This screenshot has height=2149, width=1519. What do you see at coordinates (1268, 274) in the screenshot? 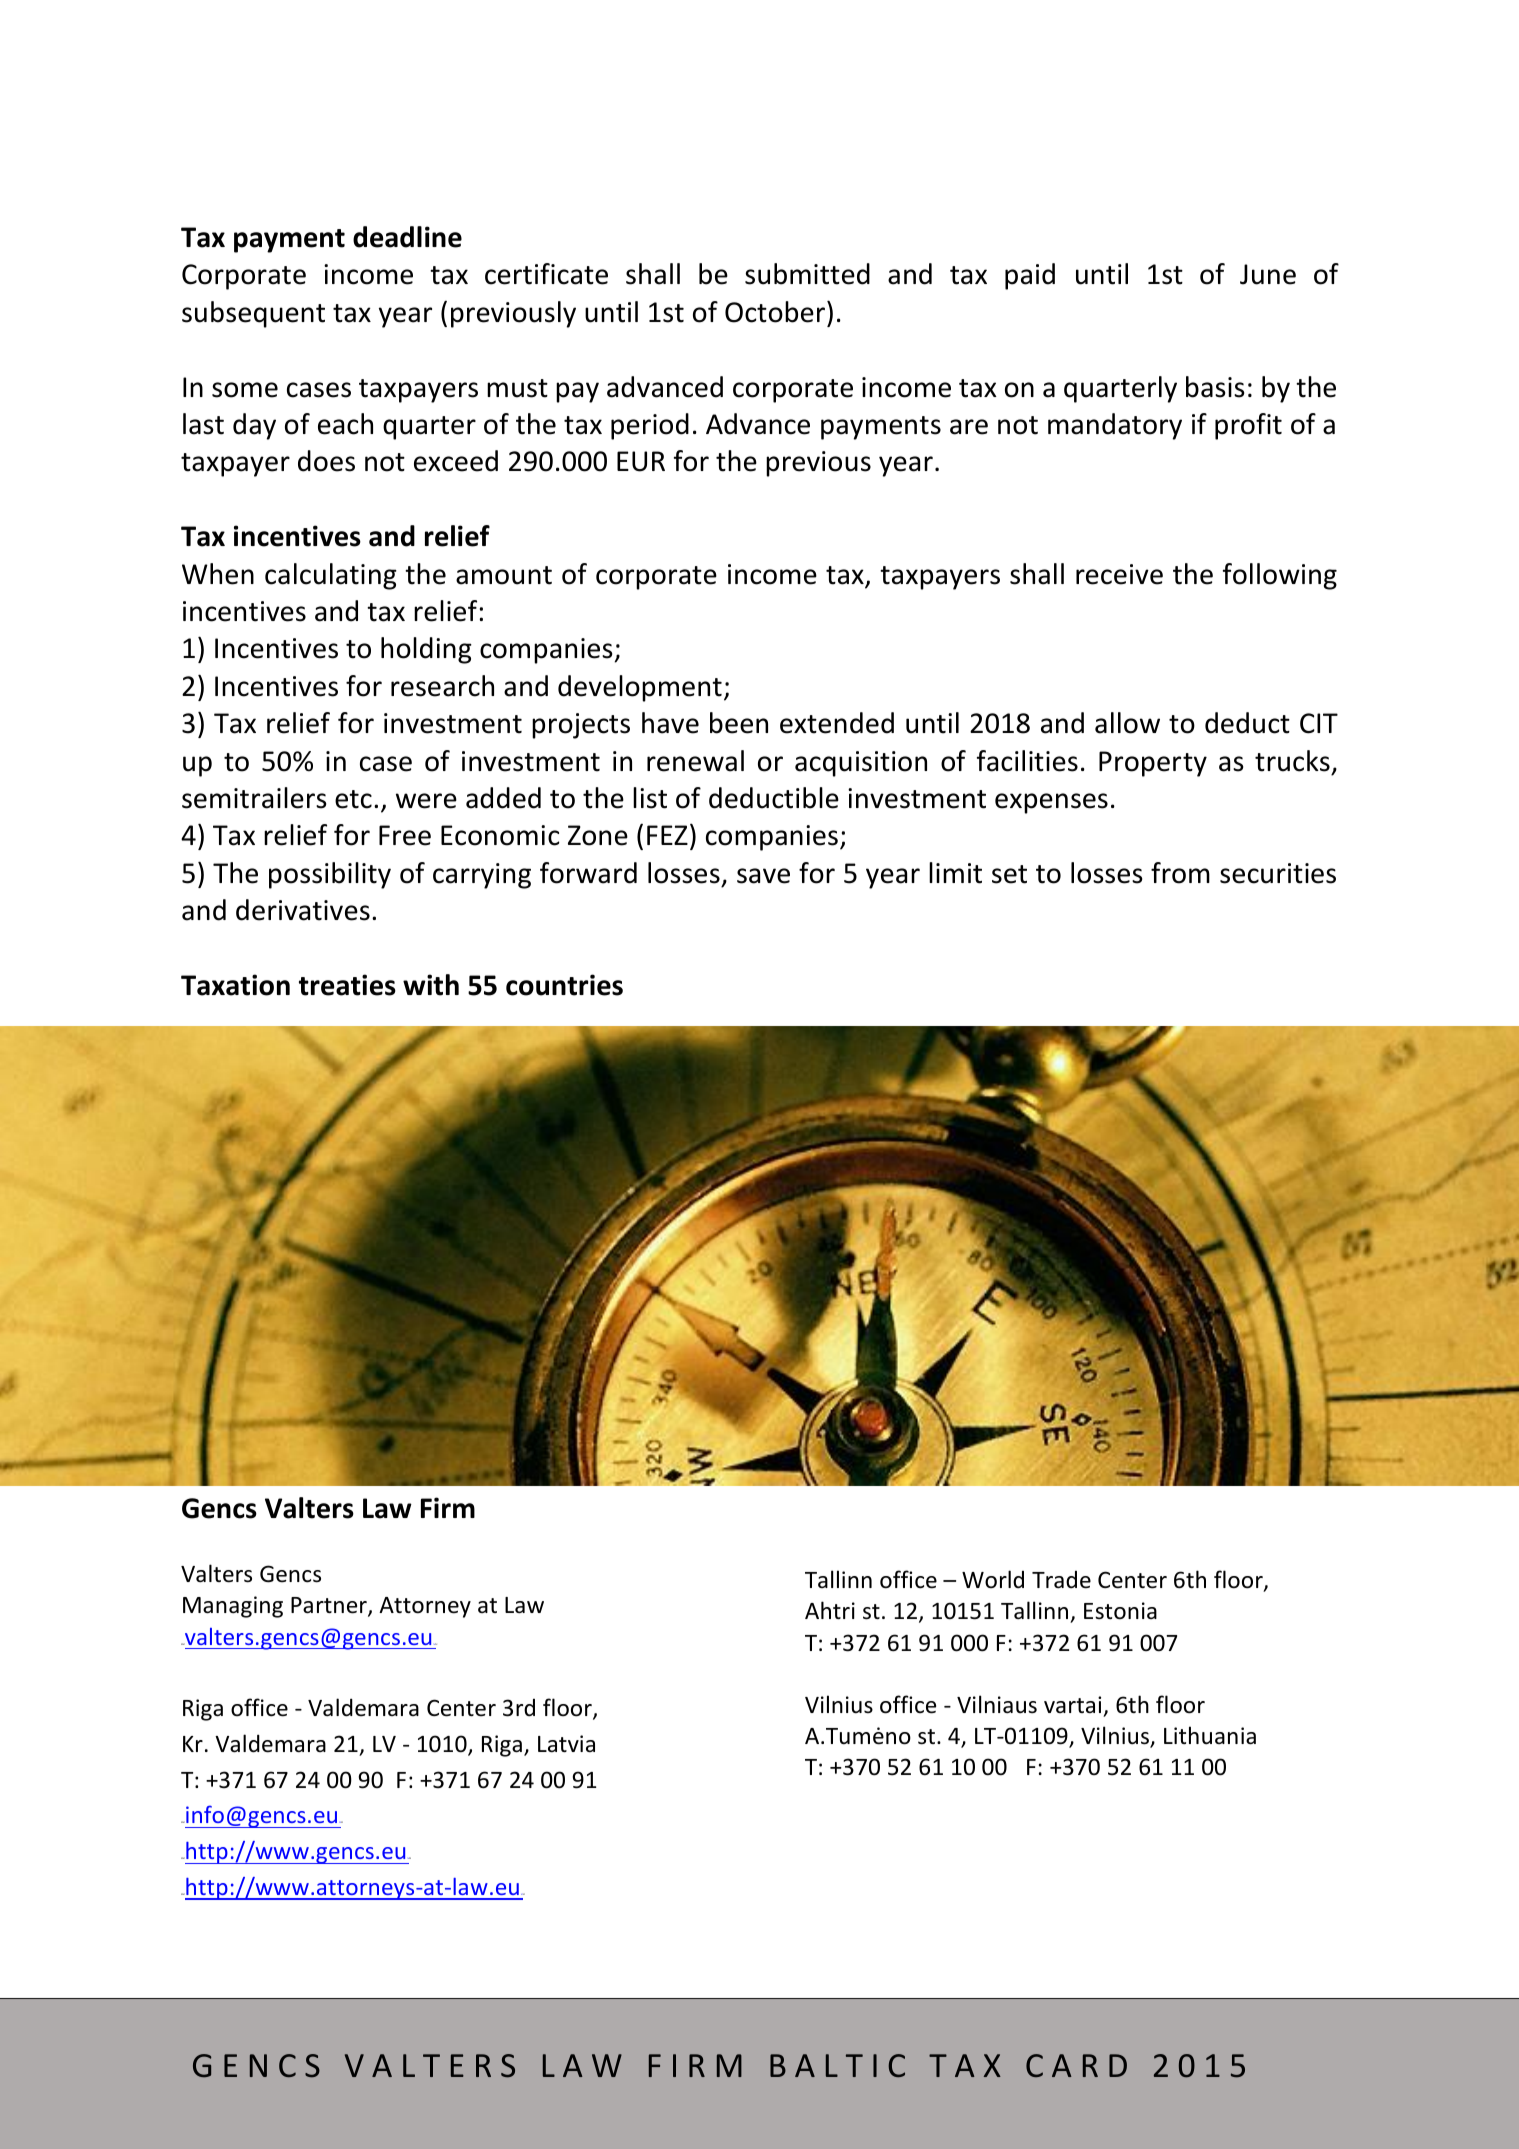
I see `June` at bounding box center [1268, 274].
